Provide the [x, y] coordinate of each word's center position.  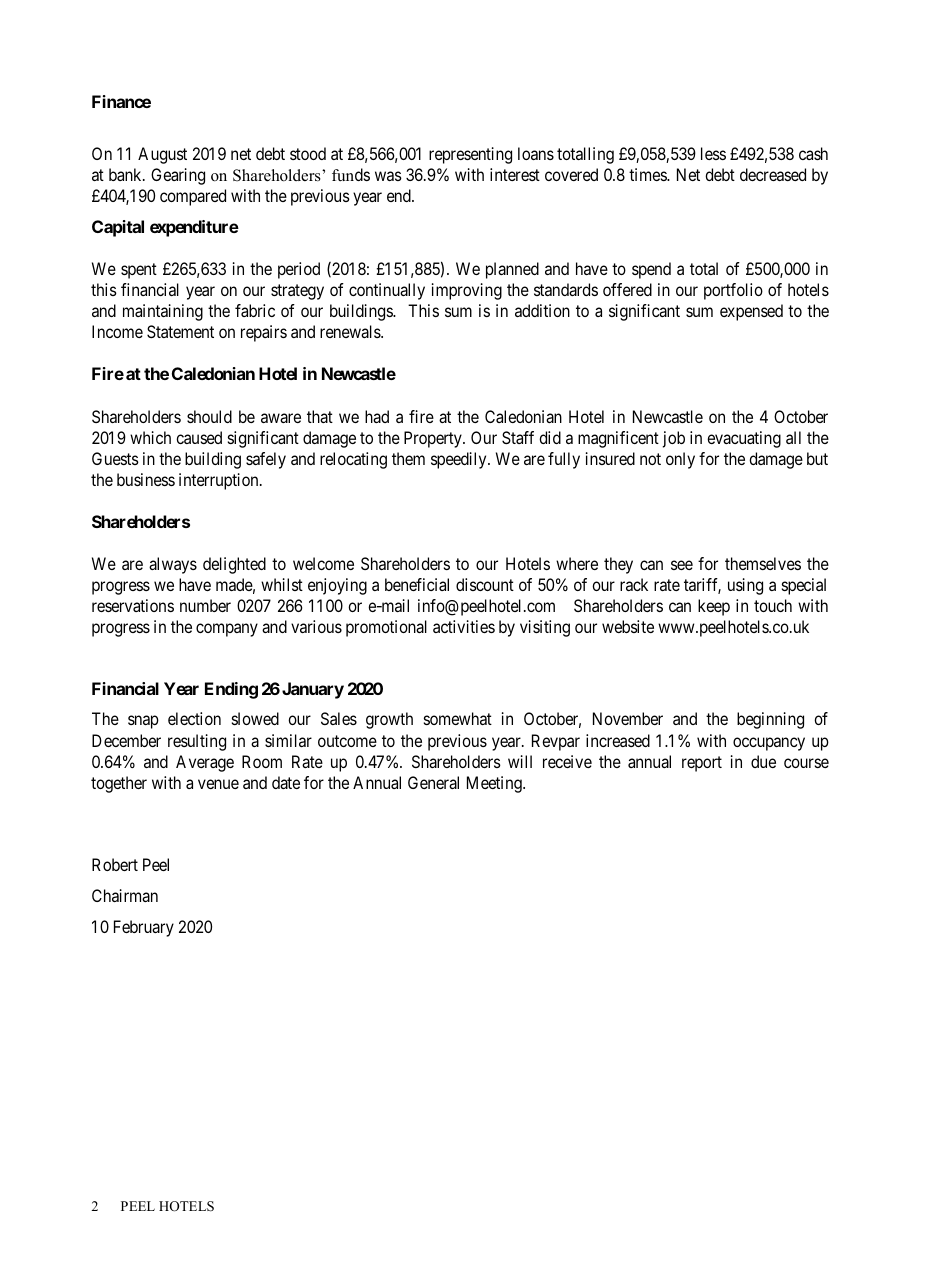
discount [485, 584]
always [173, 565]
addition [542, 310]
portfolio [733, 291]
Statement [180, 331]
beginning [770, 720]
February [144, 928]
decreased [773, 174]
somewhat [458, 718]
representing [470, 155]
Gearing [178, 176]
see [682, 565]
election [194, 718]
